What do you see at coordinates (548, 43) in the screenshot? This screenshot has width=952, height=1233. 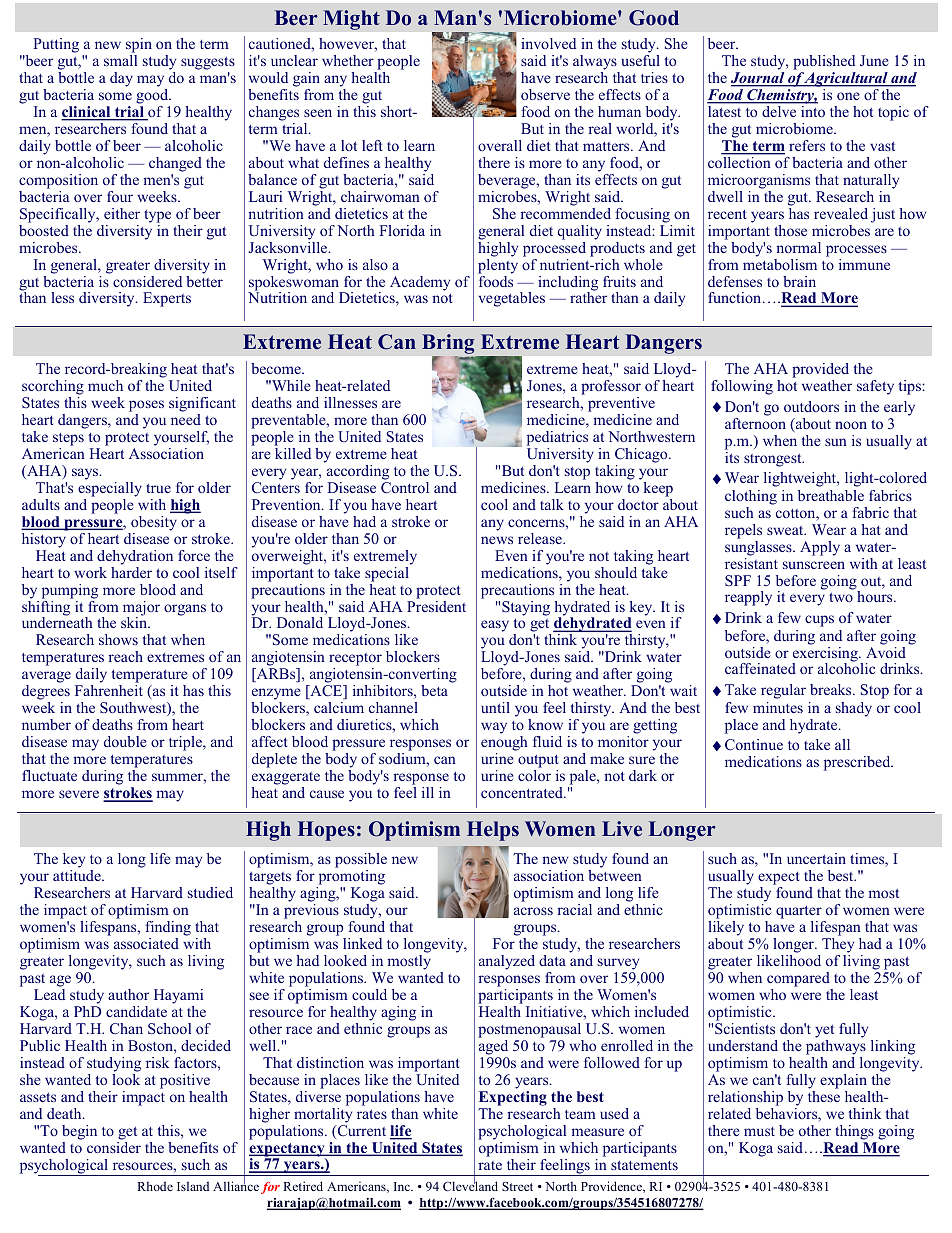 I see `involved` at bounding box center [548, 43].
